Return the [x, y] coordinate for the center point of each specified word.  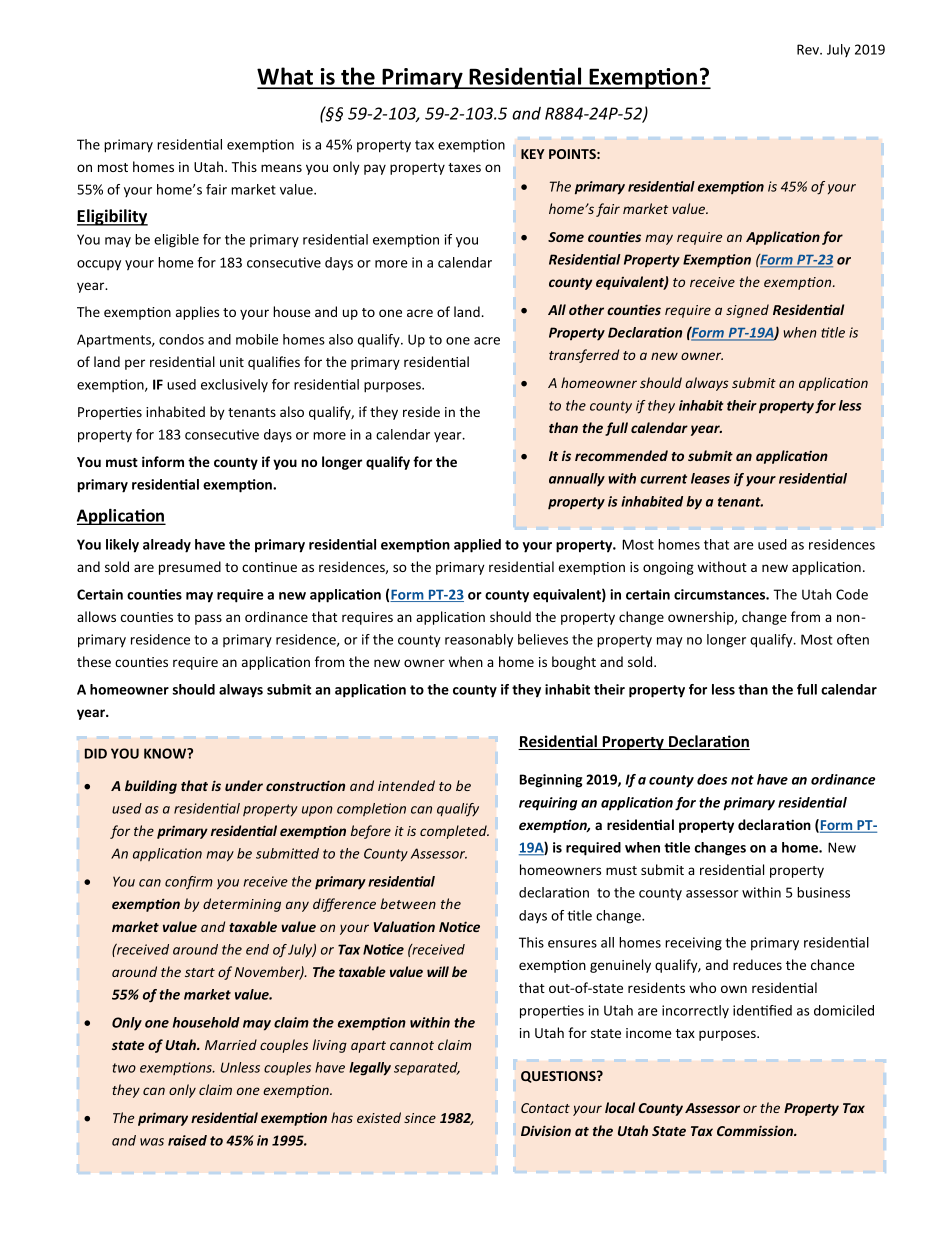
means [281, 168]
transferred [584, 356]
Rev [809, 49]
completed [454, 832]
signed [747, 311]
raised [187, 1140]
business [823, 892]
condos [181, 339]
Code [852, 594]
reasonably [479, 640]
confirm [189, 882]
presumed [190, 568]
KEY [533, 154]
